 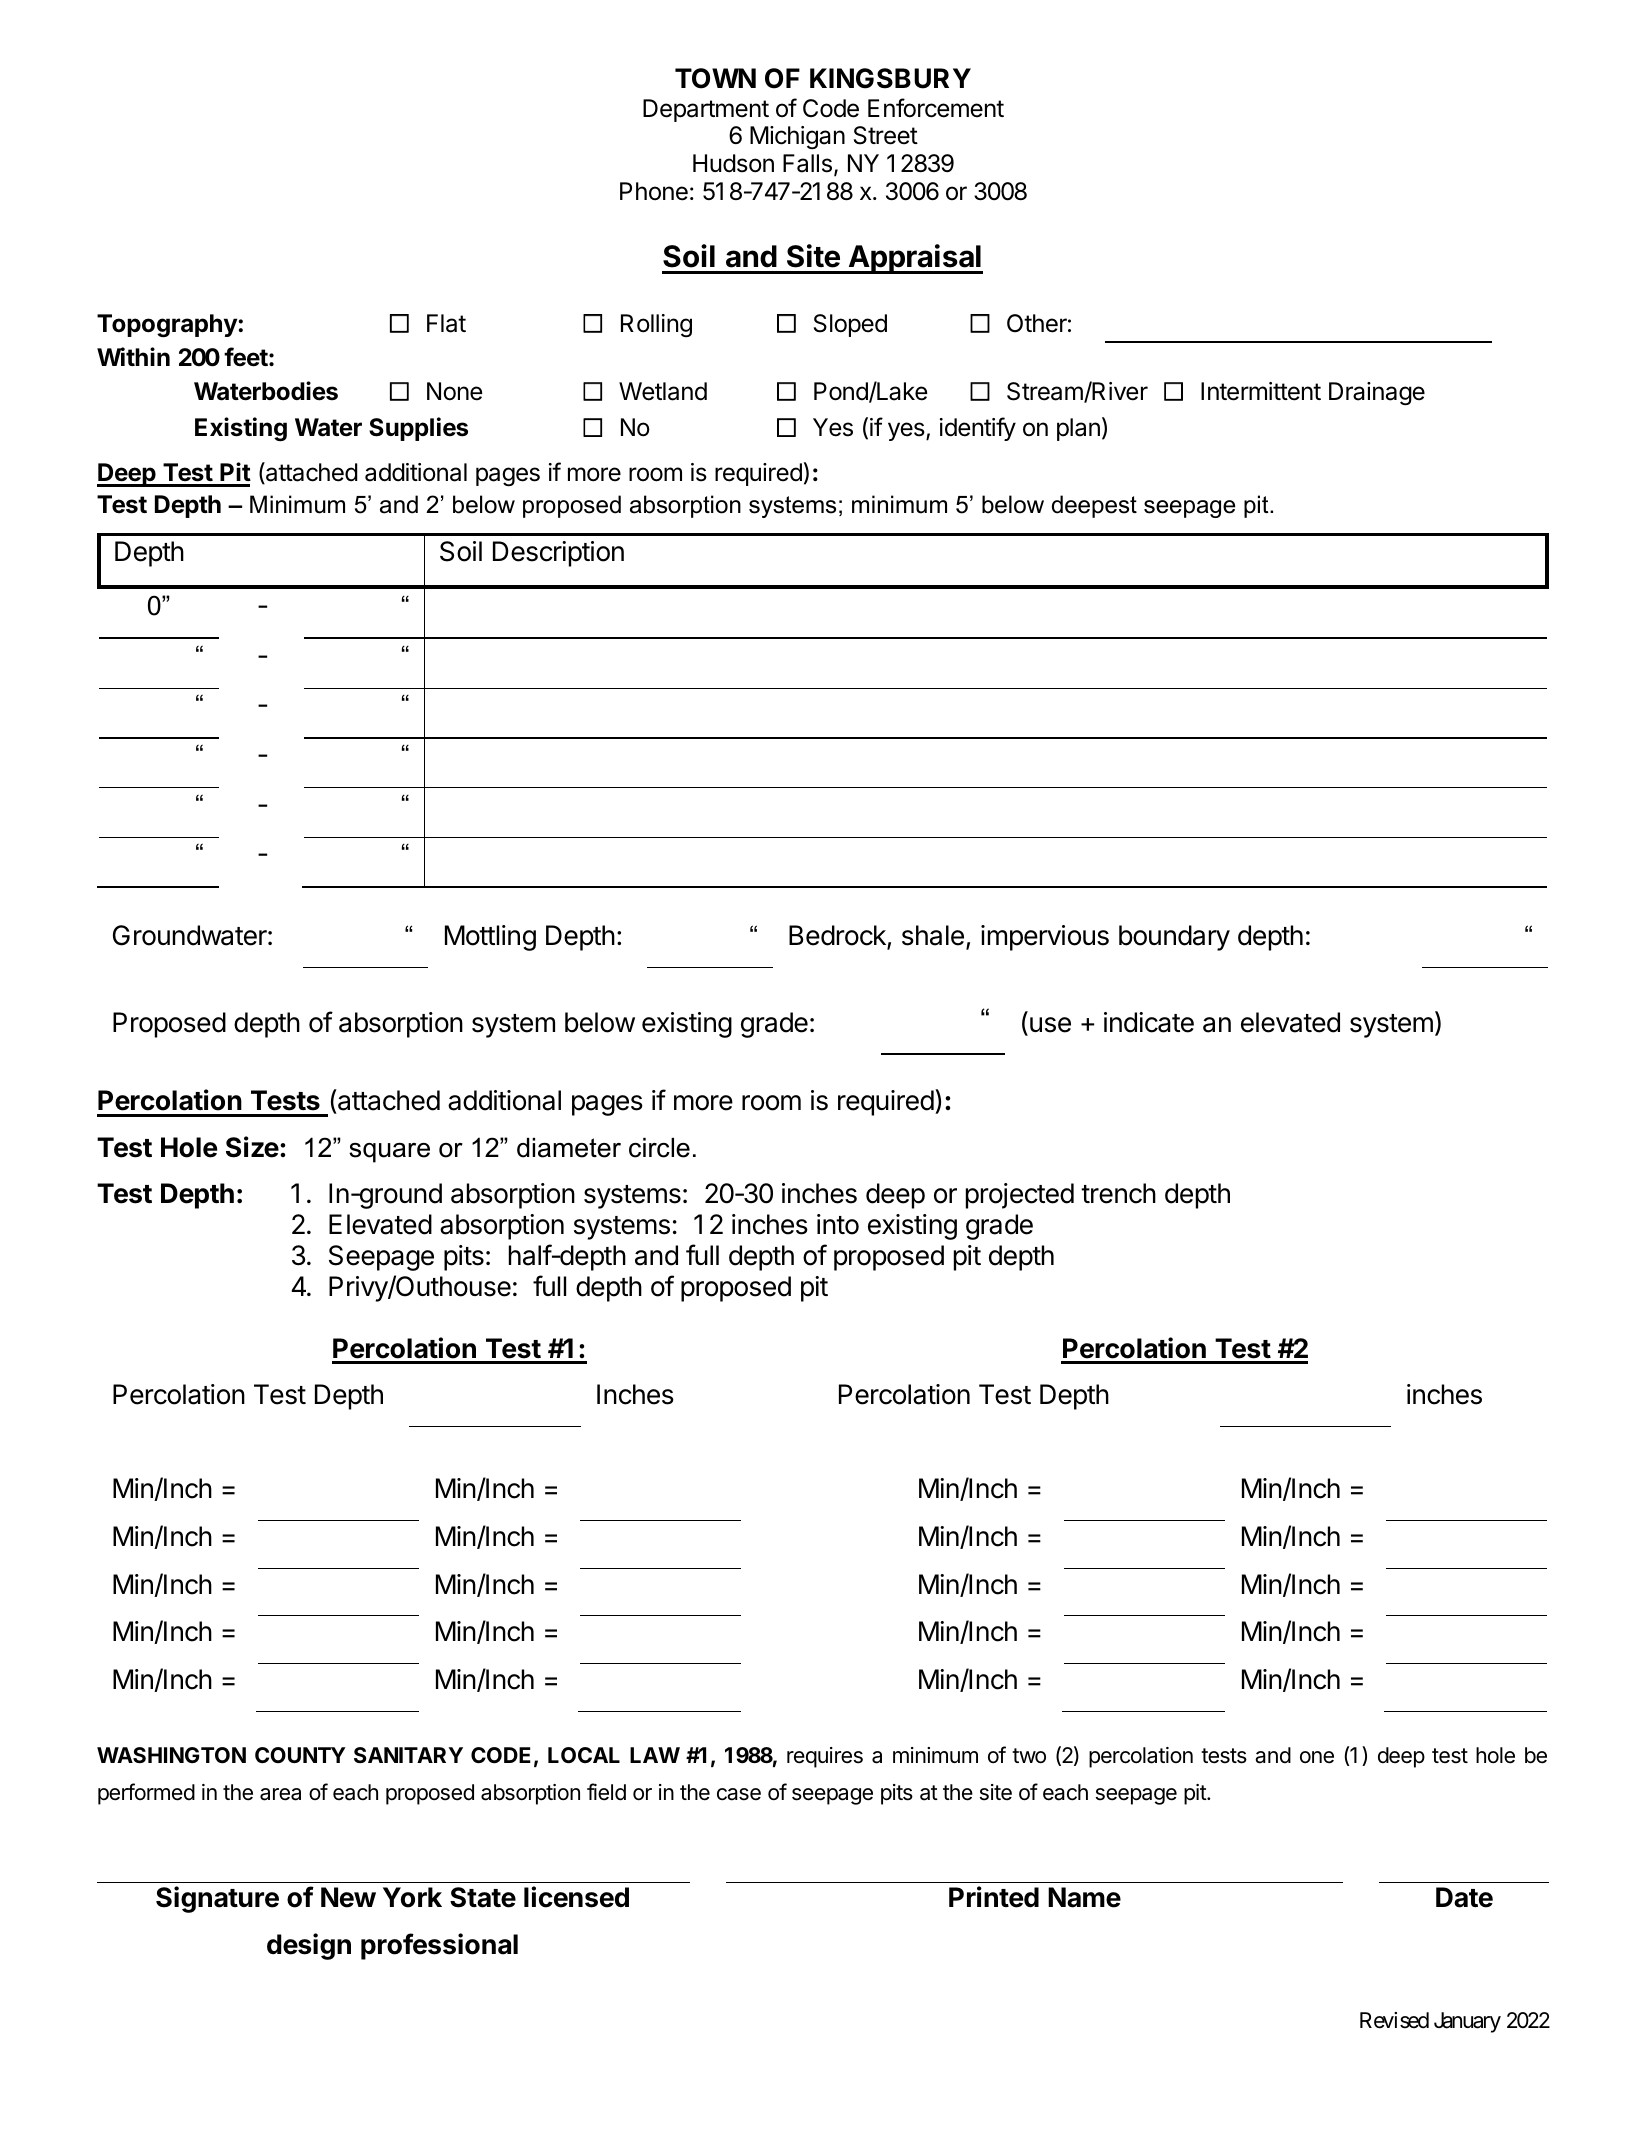 I want to click on trench, so click(x=1118, y=1193).
